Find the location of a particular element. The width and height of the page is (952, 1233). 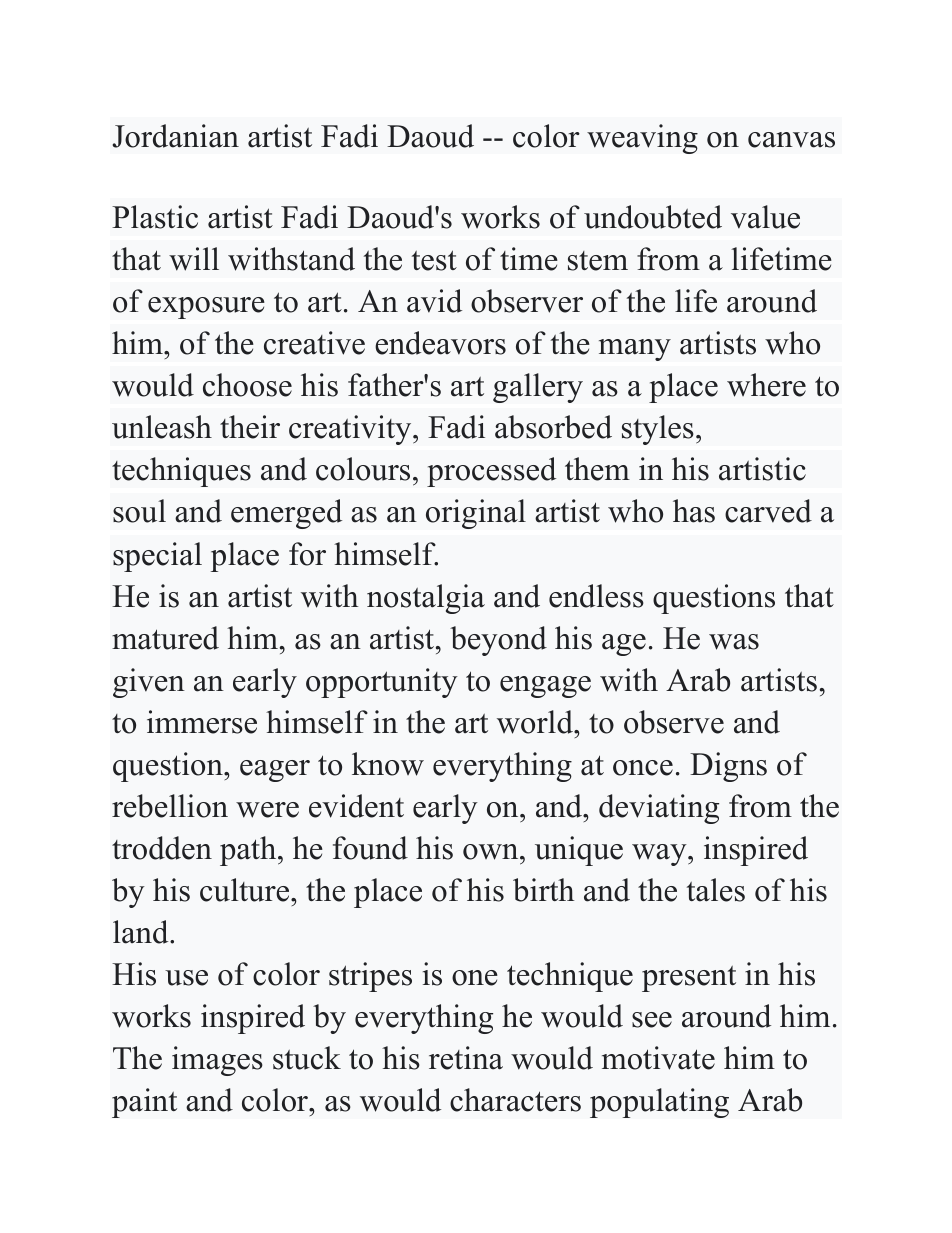

retina is located at coordinates (466, 1058).
